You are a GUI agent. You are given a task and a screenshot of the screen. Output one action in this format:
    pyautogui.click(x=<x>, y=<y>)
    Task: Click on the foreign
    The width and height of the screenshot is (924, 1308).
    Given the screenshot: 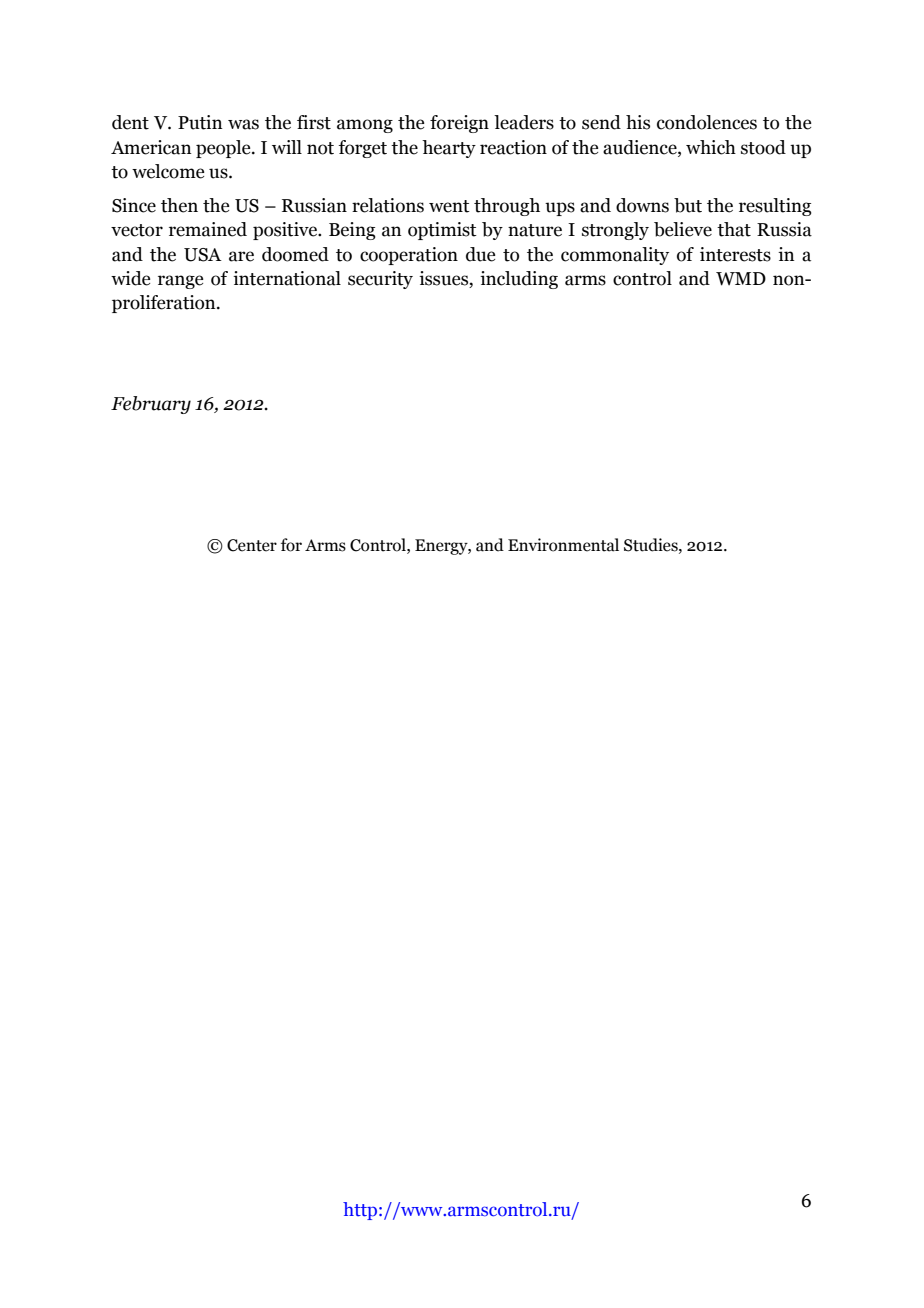 What is the action you would take?
    pyautogui.click(x=459, y=124)
